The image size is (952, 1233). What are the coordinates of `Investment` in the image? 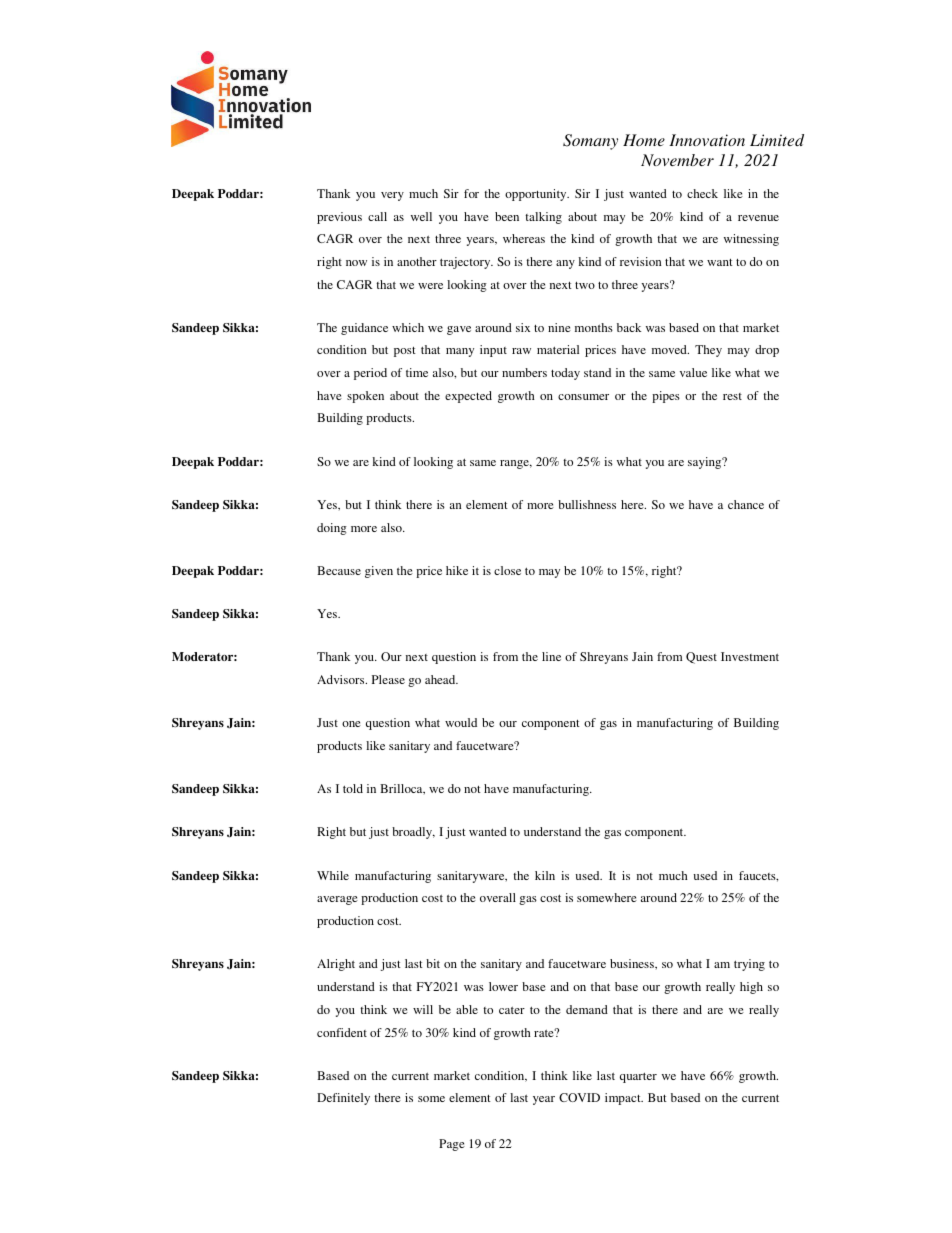 It's located at (750, 656).
